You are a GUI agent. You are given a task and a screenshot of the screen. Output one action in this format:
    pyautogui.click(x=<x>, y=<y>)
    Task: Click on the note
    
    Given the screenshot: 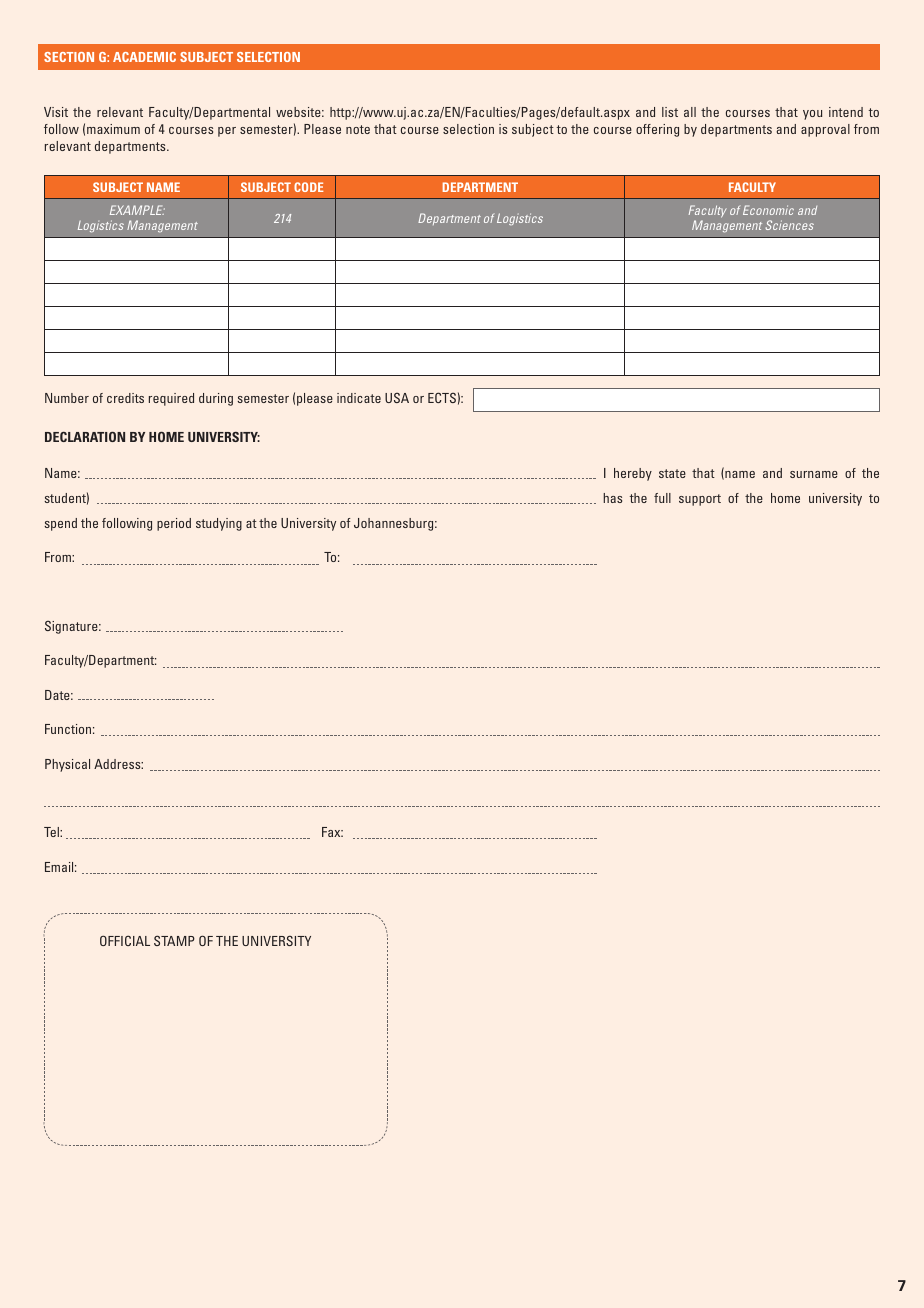 What is the action you would take?
    pyautogui.click(x=358, y=129)
